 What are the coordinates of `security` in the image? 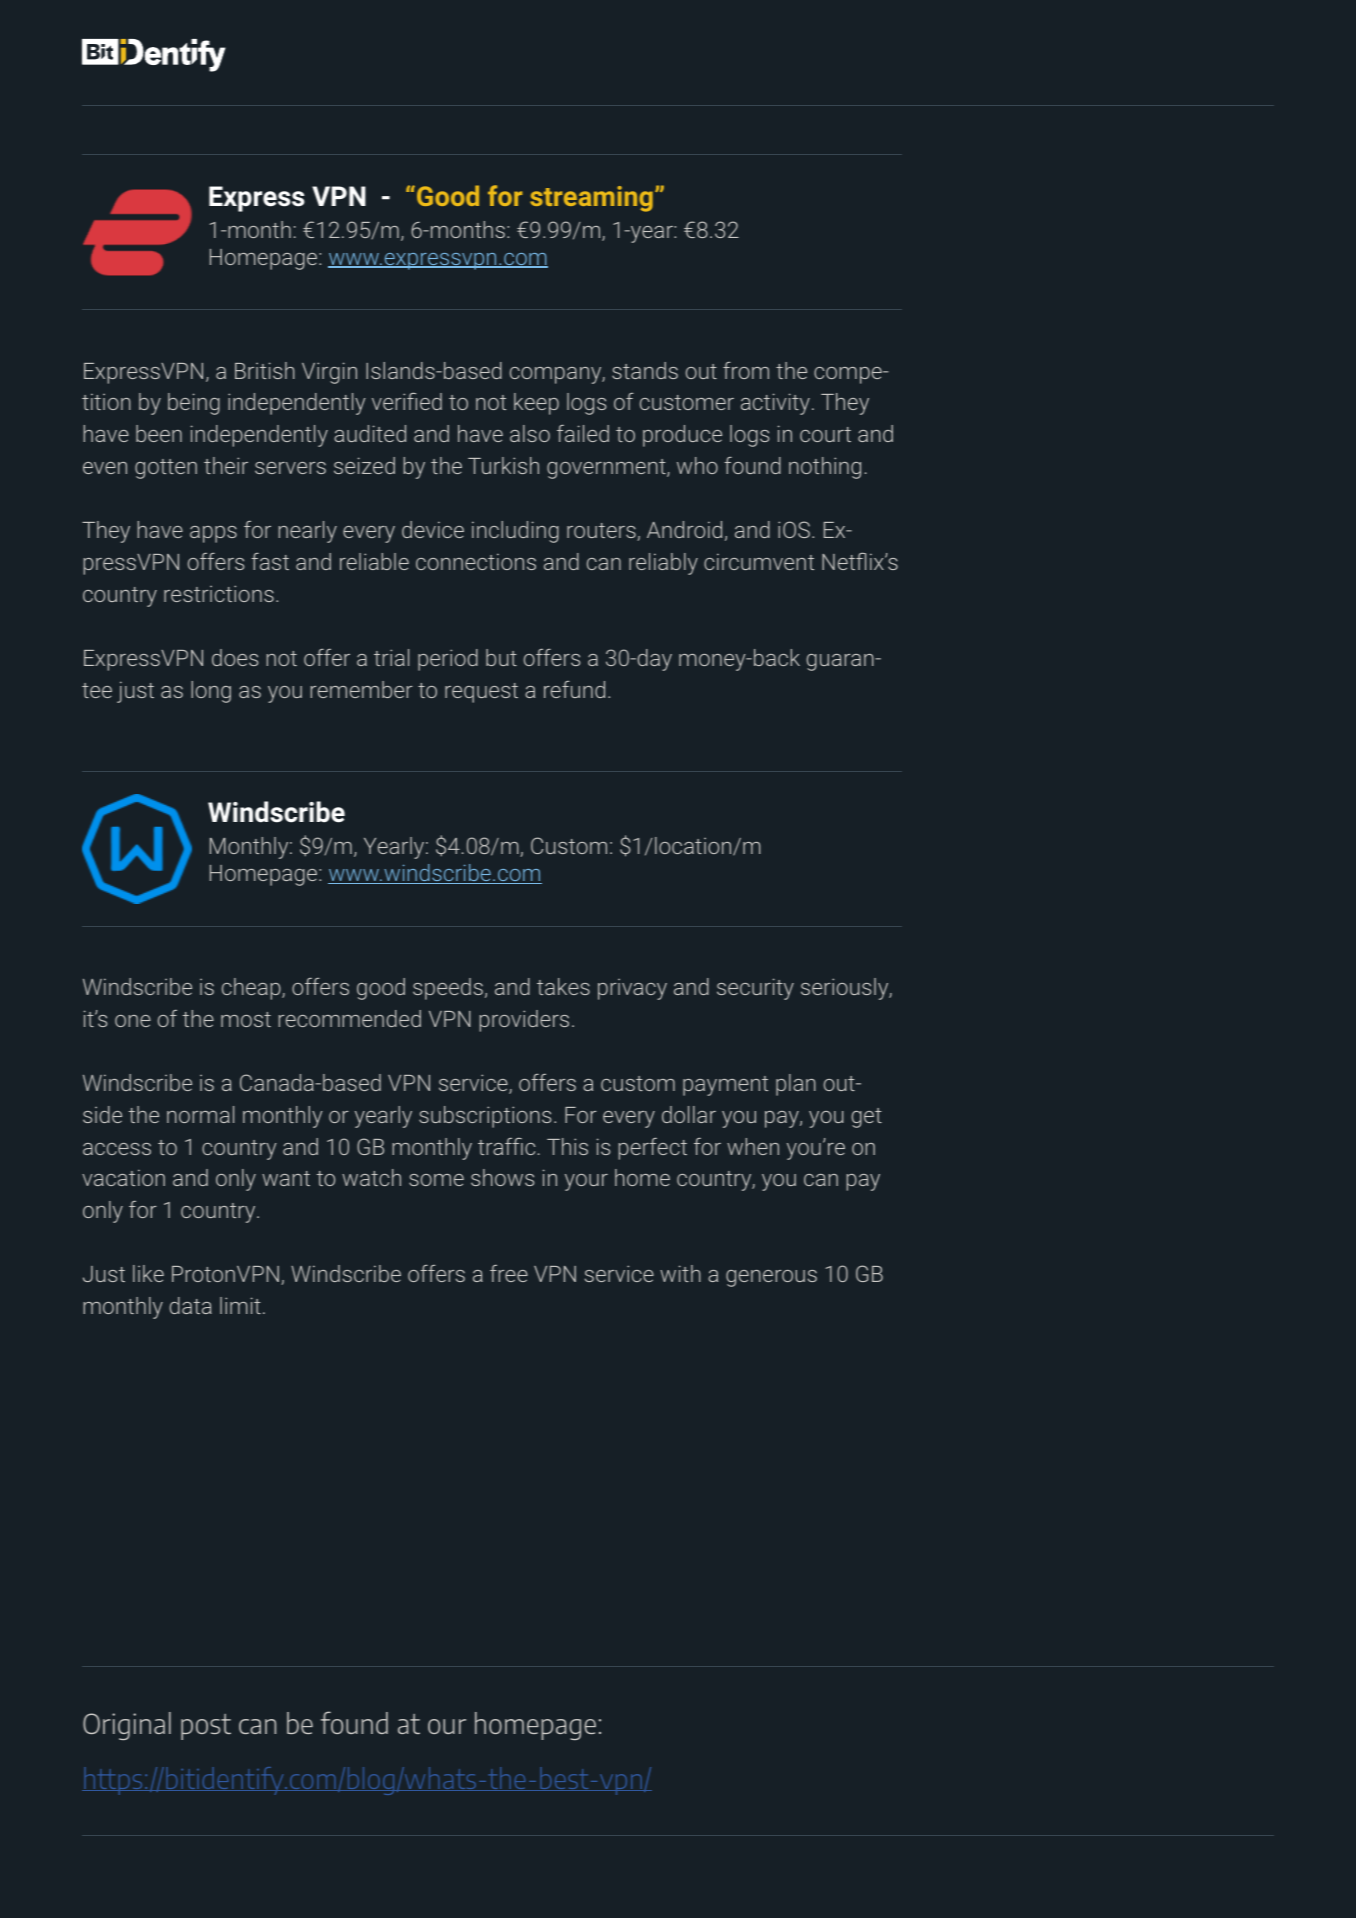 It's located at (755, 989).
